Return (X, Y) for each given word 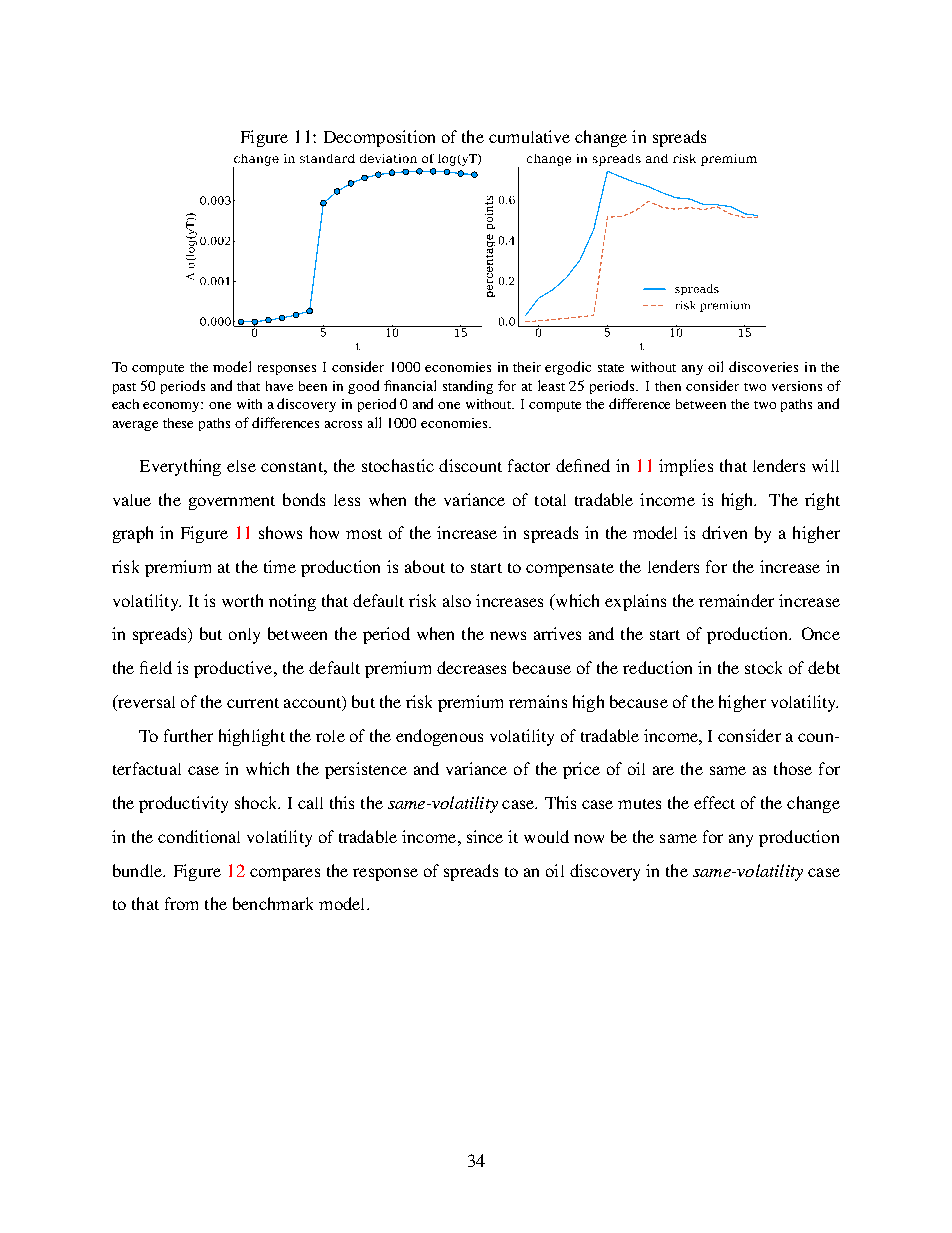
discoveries (763, 366)
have (279, 386)
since (485, 836)
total (550, 500)
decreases (471, 667)
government (232, 503)
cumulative (529, 136)
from (181, 903)
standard (327, 158)
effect (714, 802)
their (527, 367)
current (253, 703)
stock (763, 667)
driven (724, 532)
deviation (388, 158)
